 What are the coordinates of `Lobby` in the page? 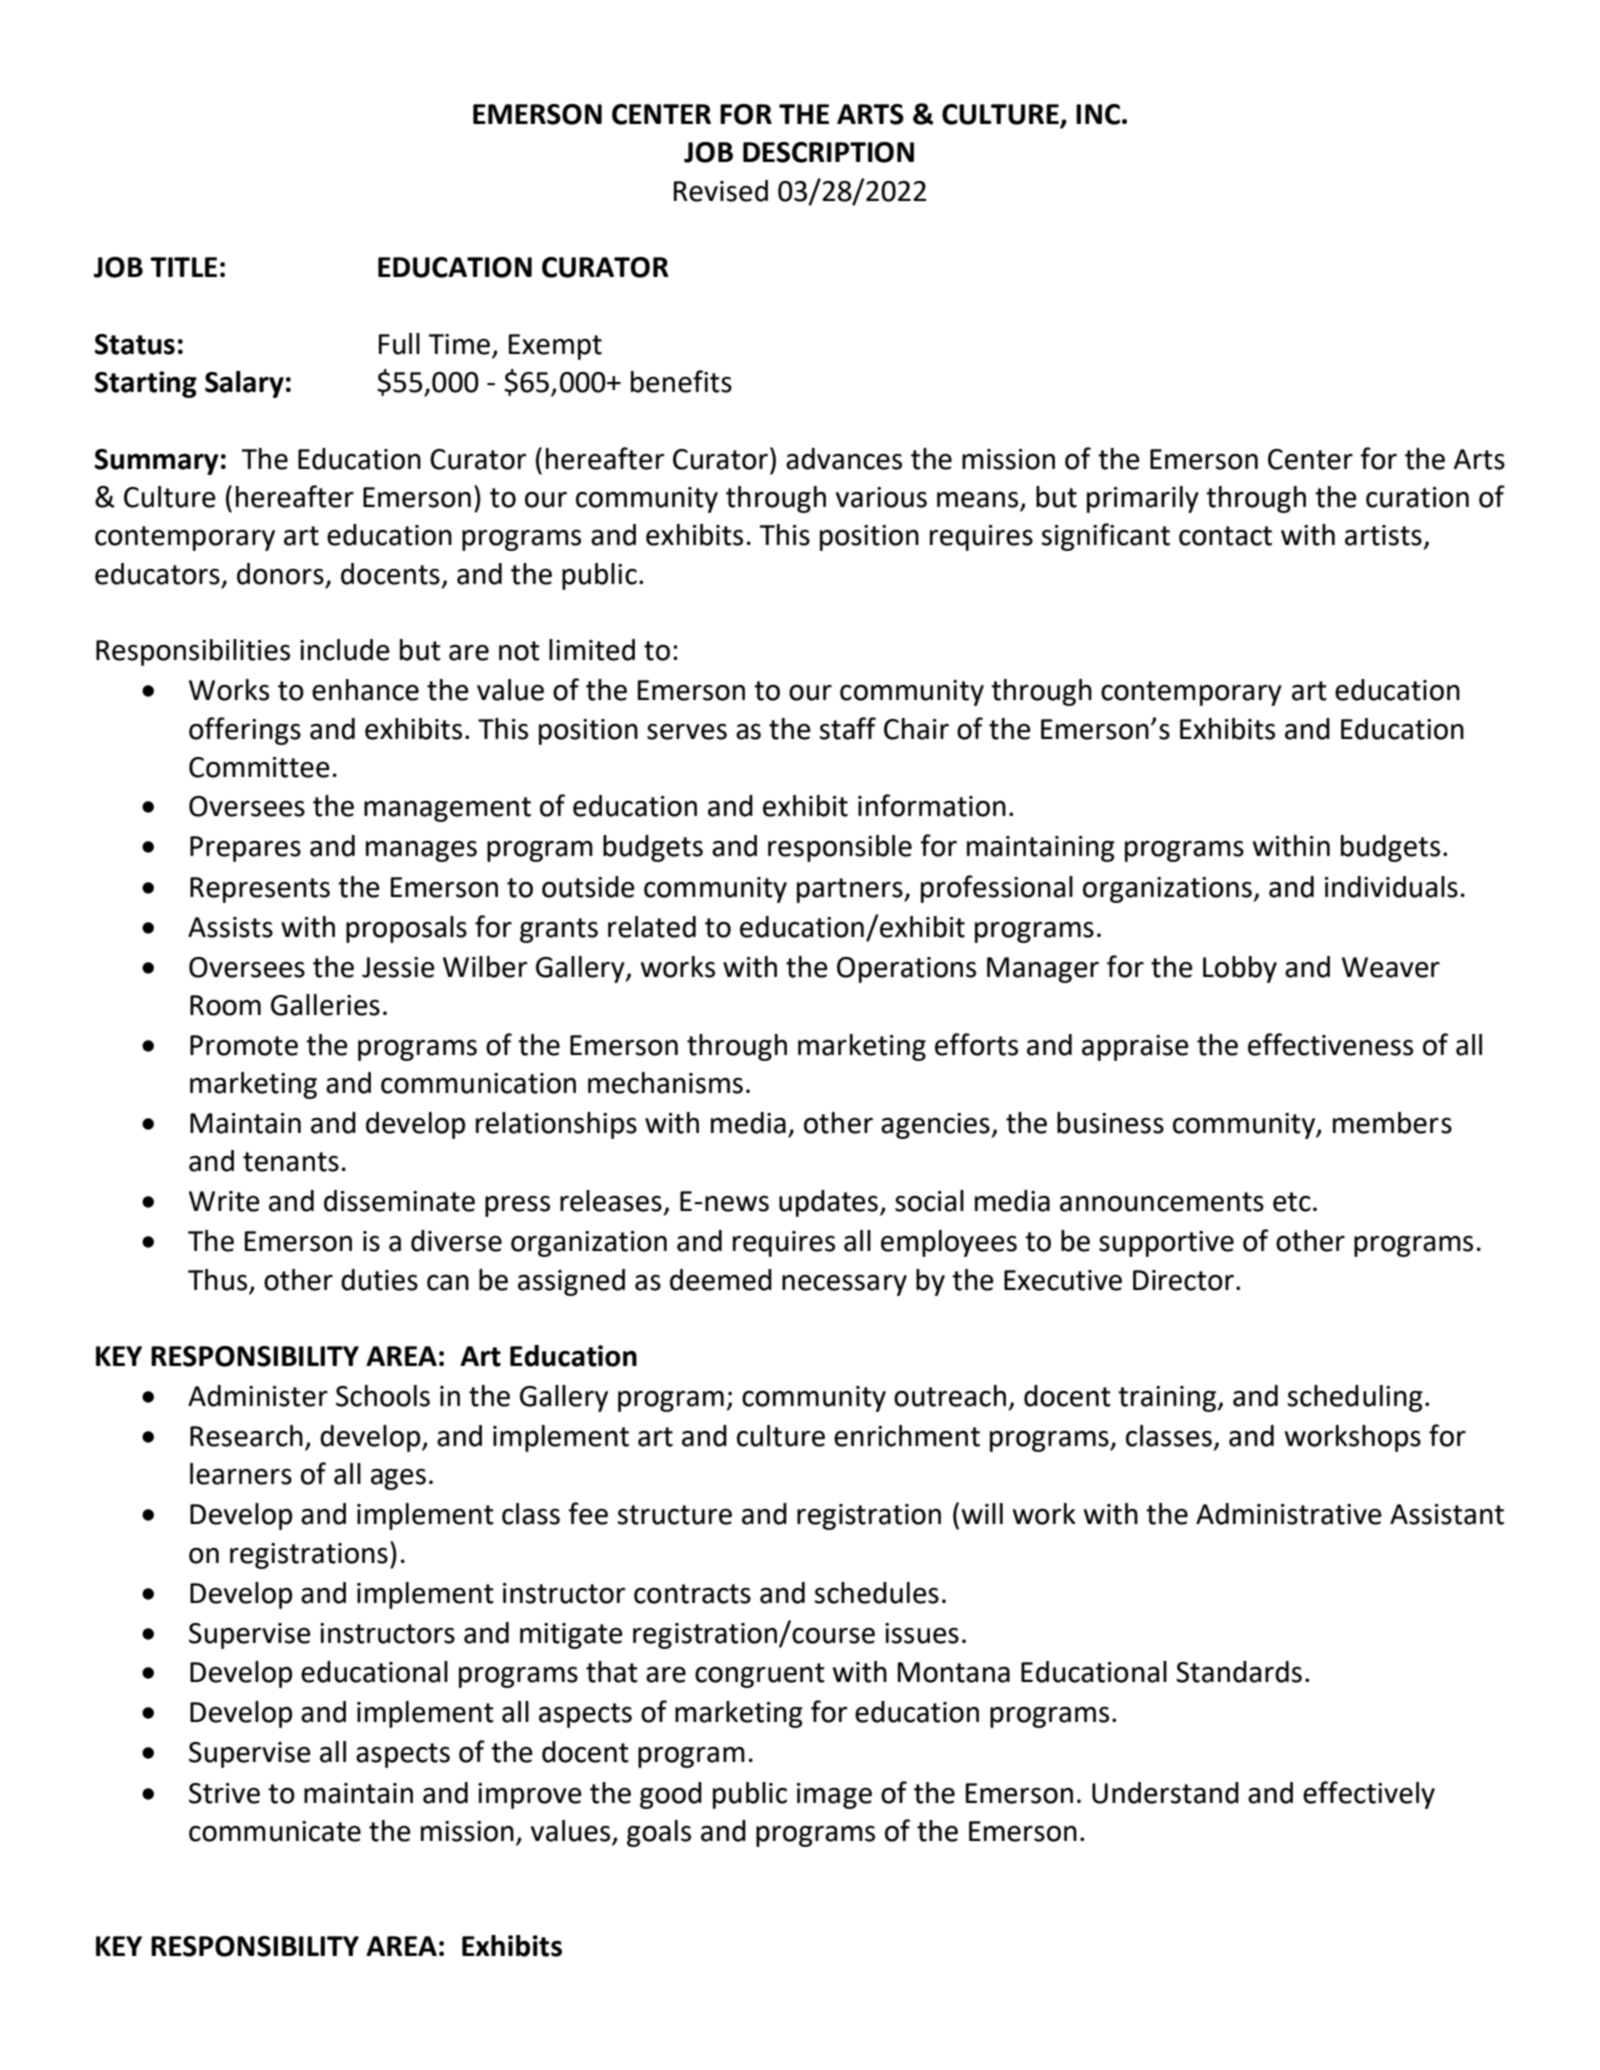 It's located at (1240, 969).
